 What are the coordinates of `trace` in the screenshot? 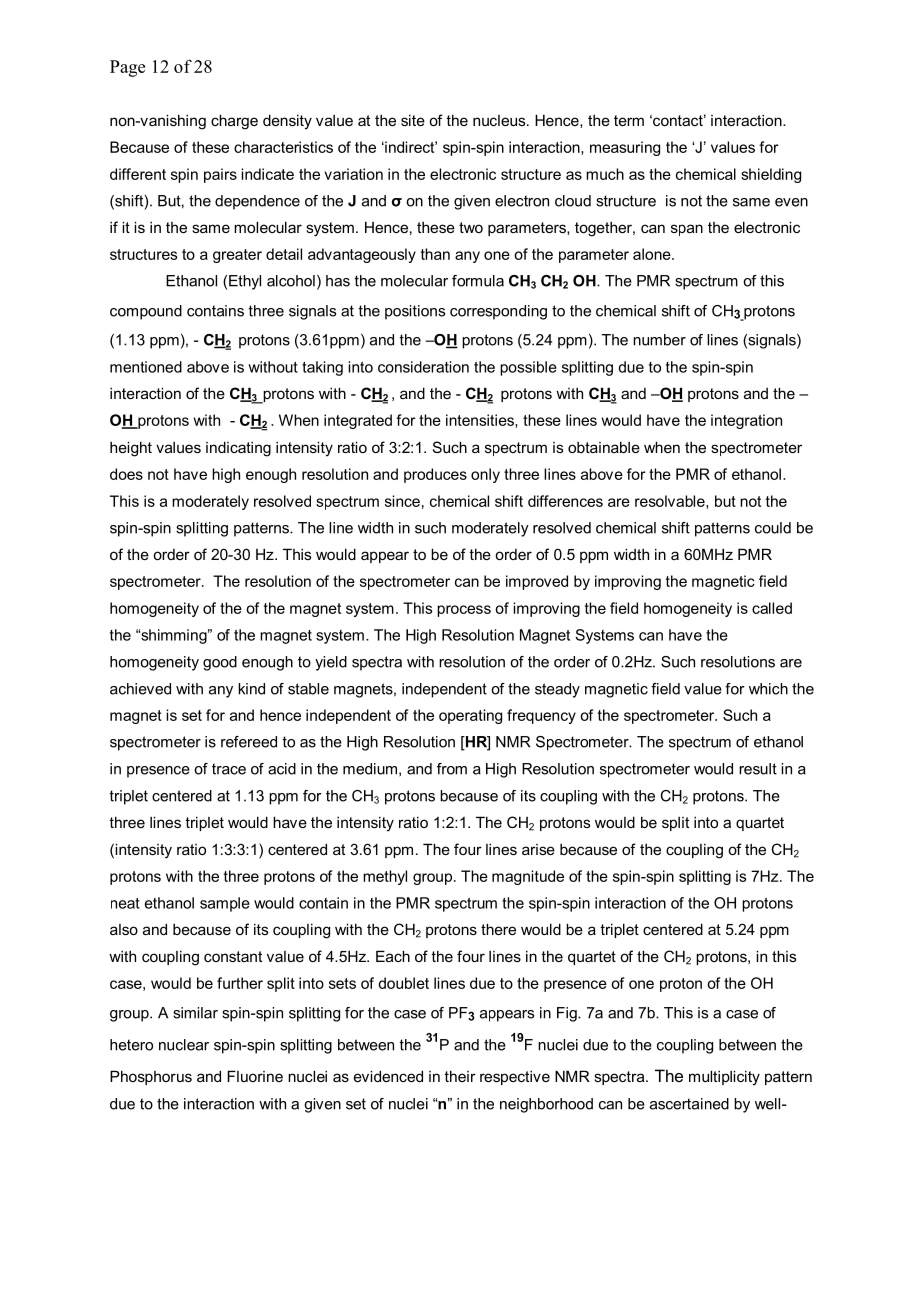 It's located at (229, 769).
